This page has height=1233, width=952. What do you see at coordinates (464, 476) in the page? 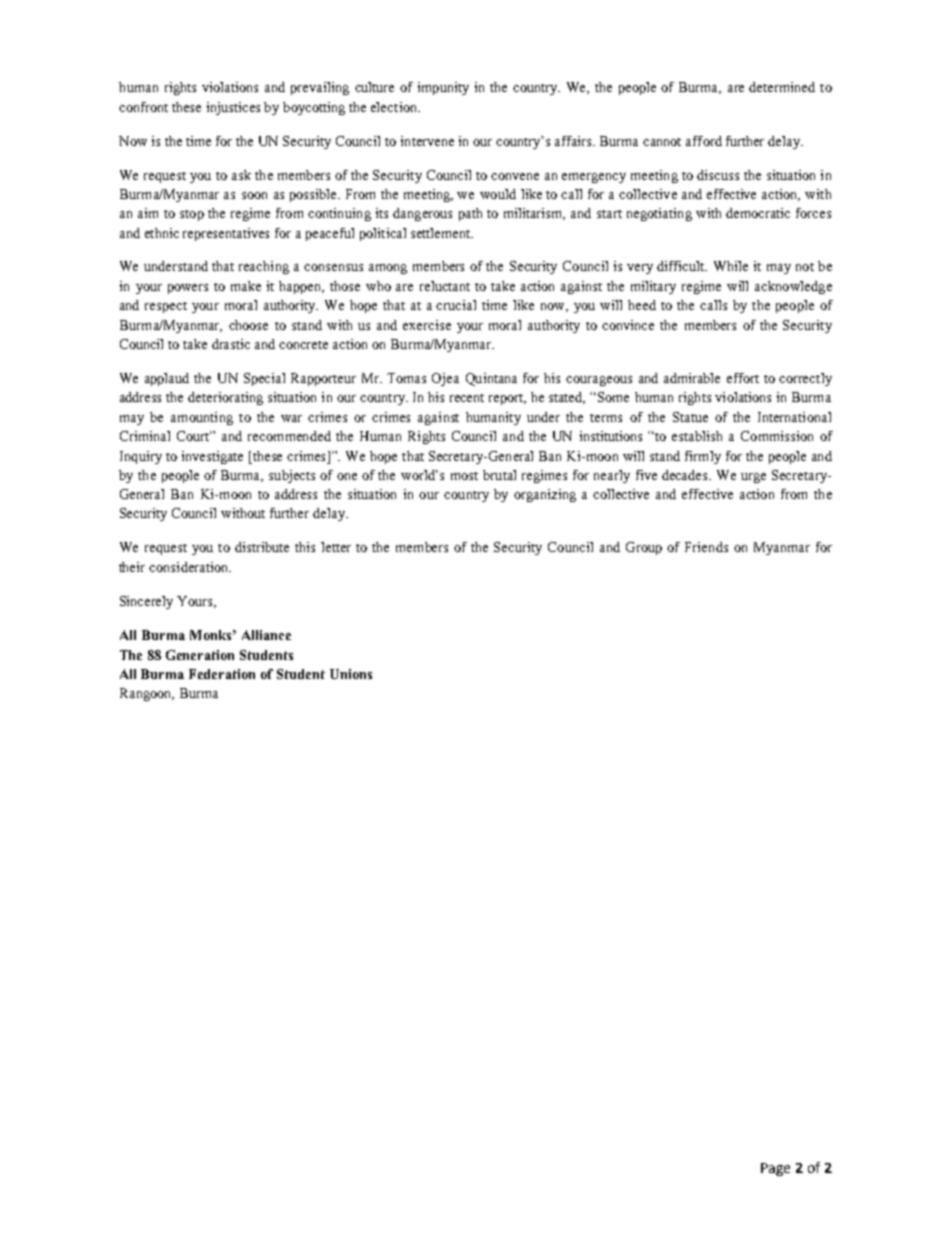
I see `most` at bounding box center [464, 476].
